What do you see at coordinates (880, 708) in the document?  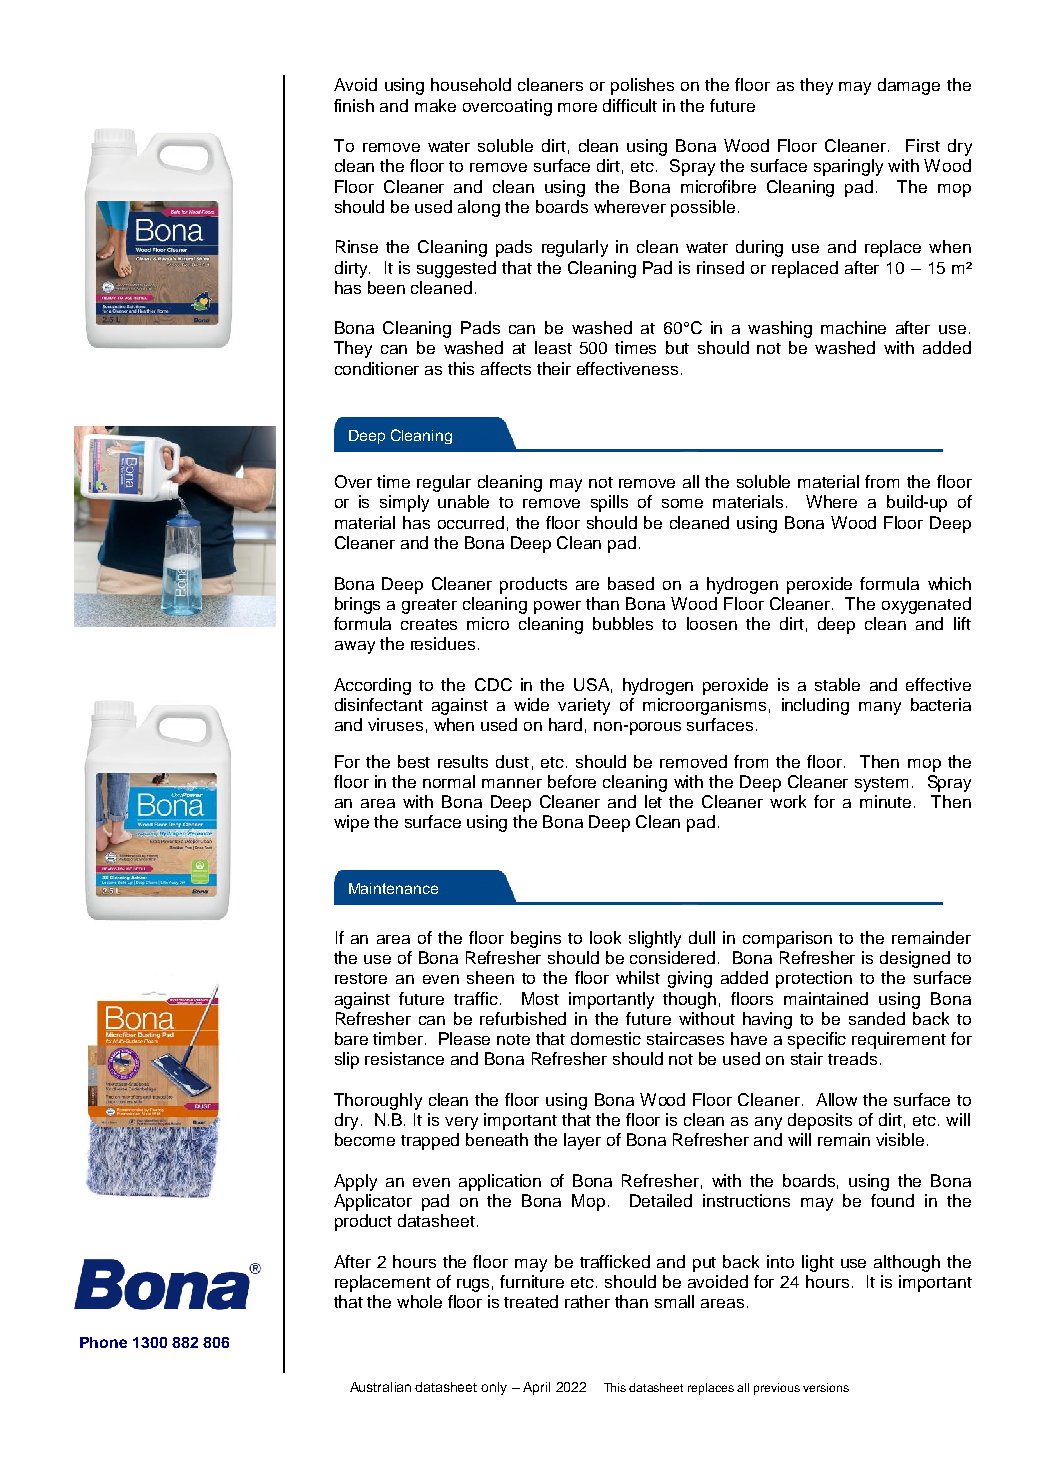 I see `many` at bounding box center [880, 708].
